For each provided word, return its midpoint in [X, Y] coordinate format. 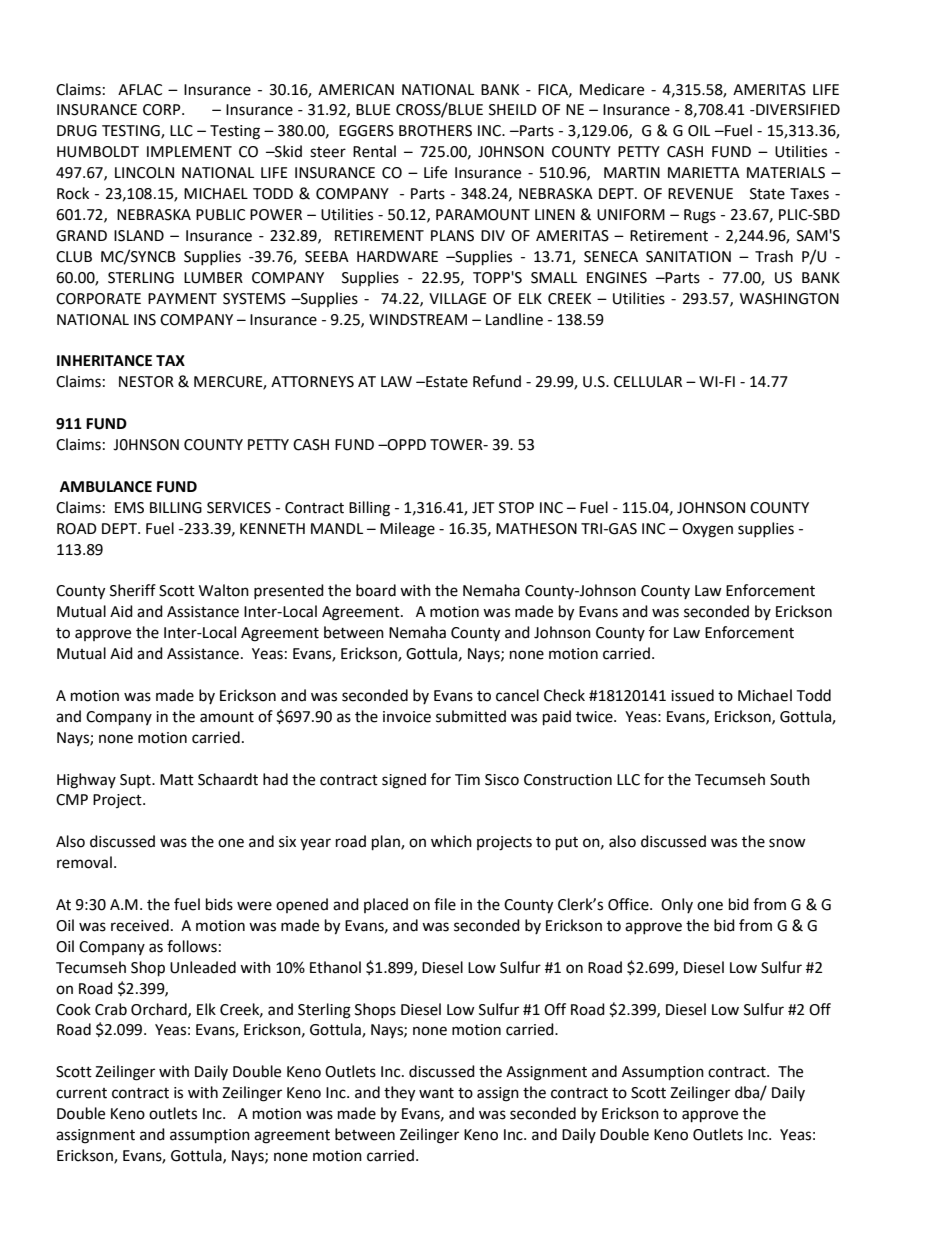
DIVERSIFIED [797, 110]
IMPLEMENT [189, 151]
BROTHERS [435, 131]
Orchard [160, 1010]
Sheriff [133, 590]
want [436, 1093]
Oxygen [707, 530]
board [376, 590]
